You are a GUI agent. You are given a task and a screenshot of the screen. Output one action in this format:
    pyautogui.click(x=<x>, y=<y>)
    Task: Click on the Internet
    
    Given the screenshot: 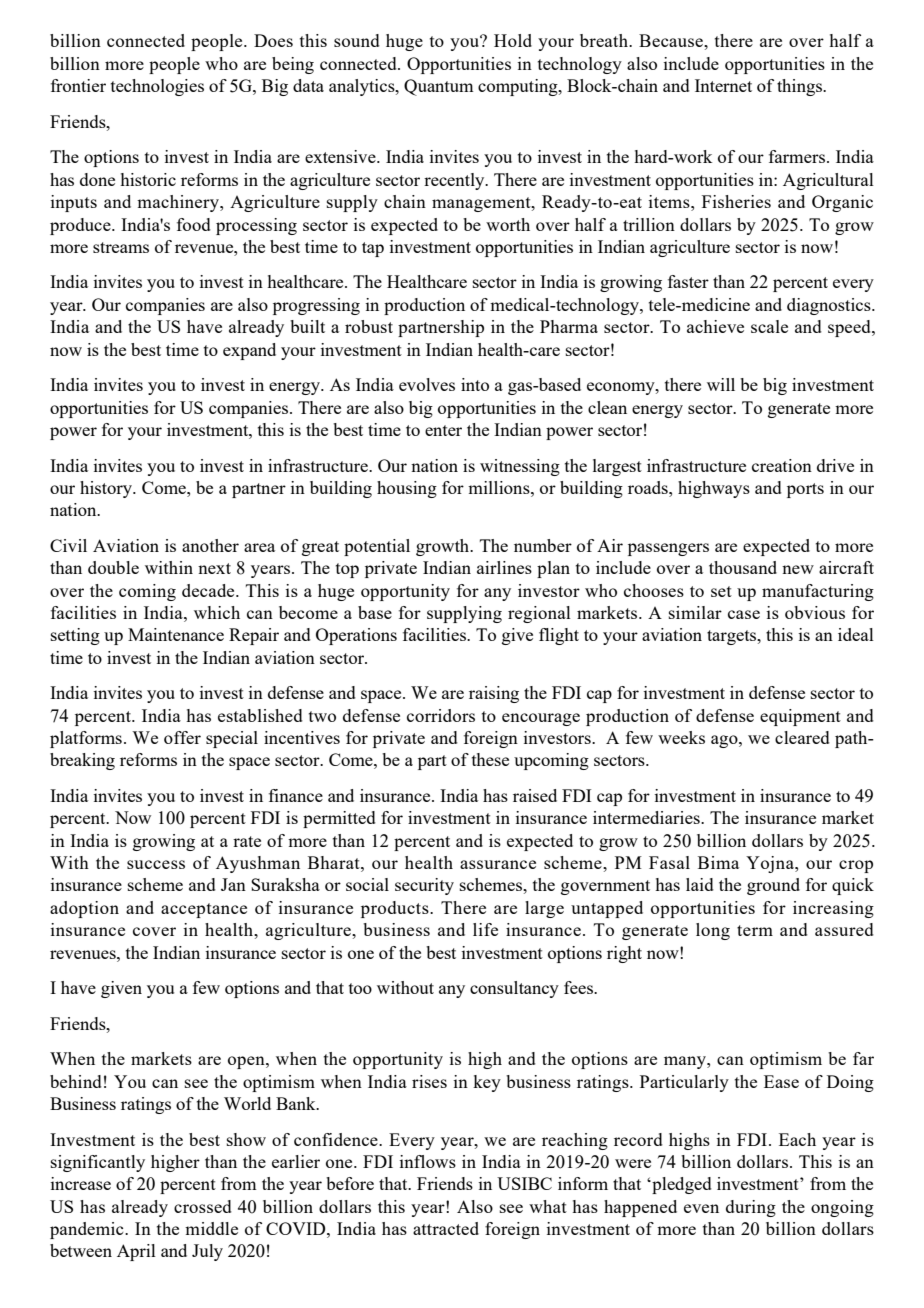 What is the action you would take?
    pyautogui.click(x=723, y=85)
